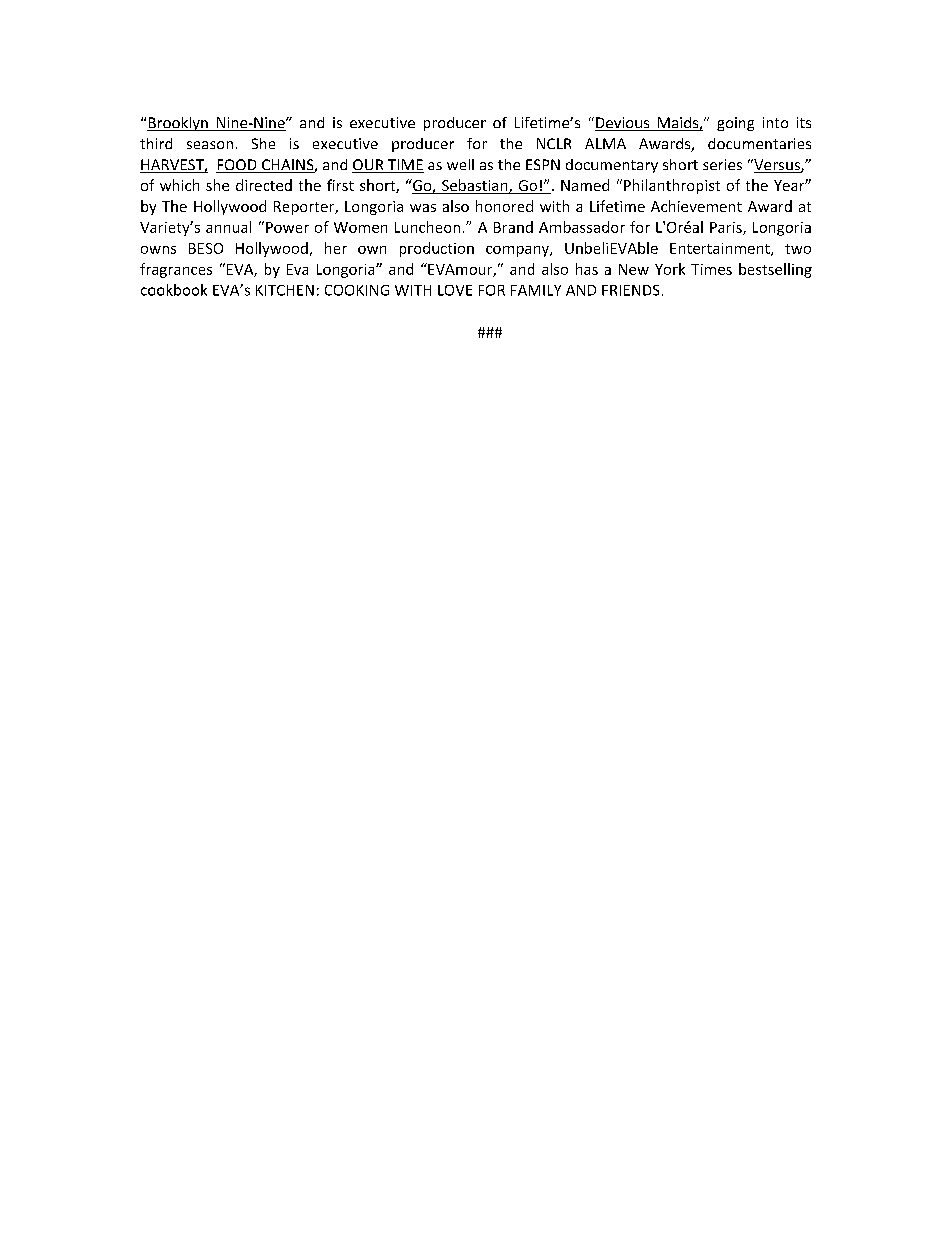 This document has height=1233, width=952. I want to click on KITCHEN, so click(285, 290).
